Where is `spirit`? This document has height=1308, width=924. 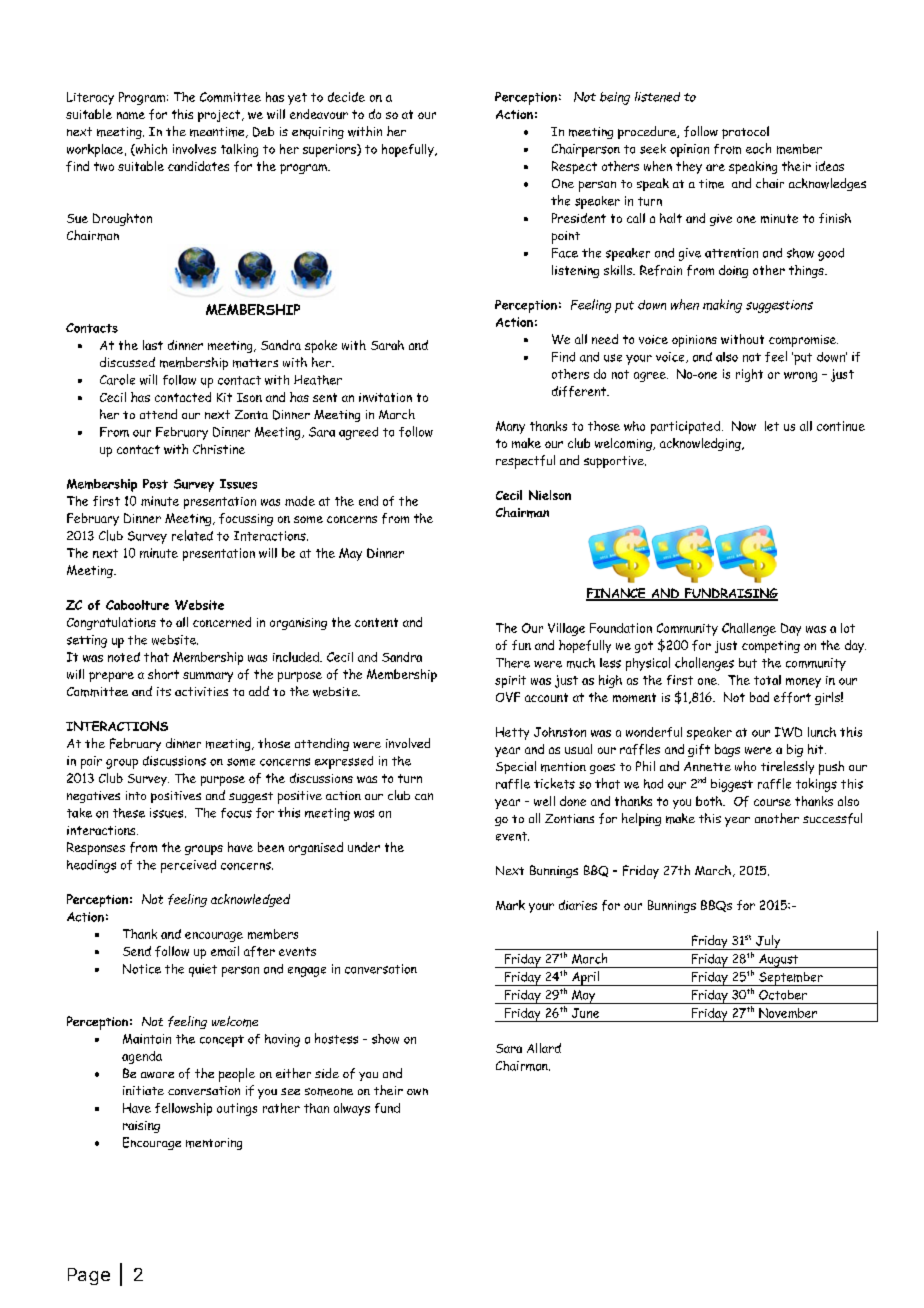
spirit is located at coordinates (510, 681).
